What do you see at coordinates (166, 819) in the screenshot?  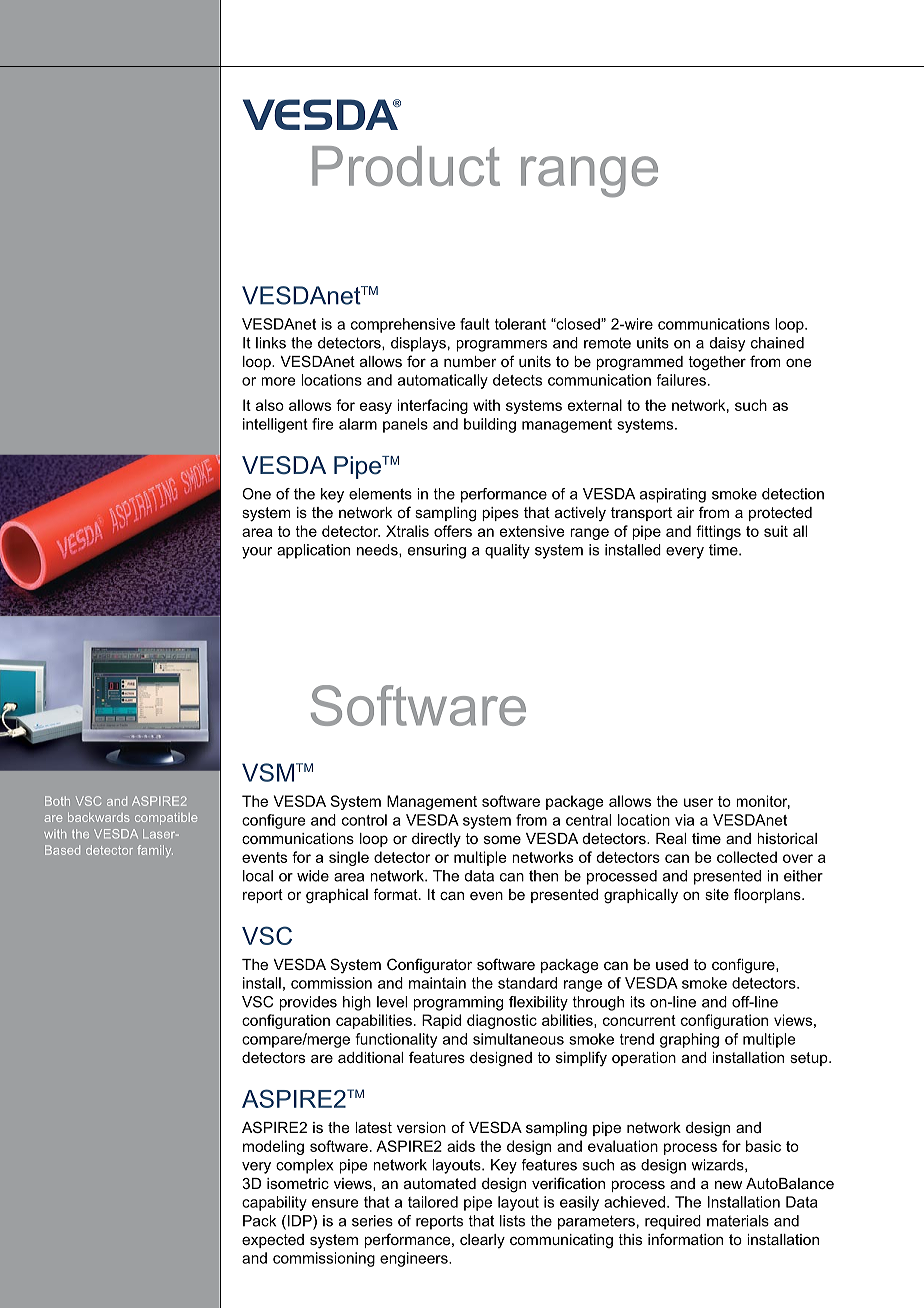 I see `compatible` at bounding box center [166, 819].
